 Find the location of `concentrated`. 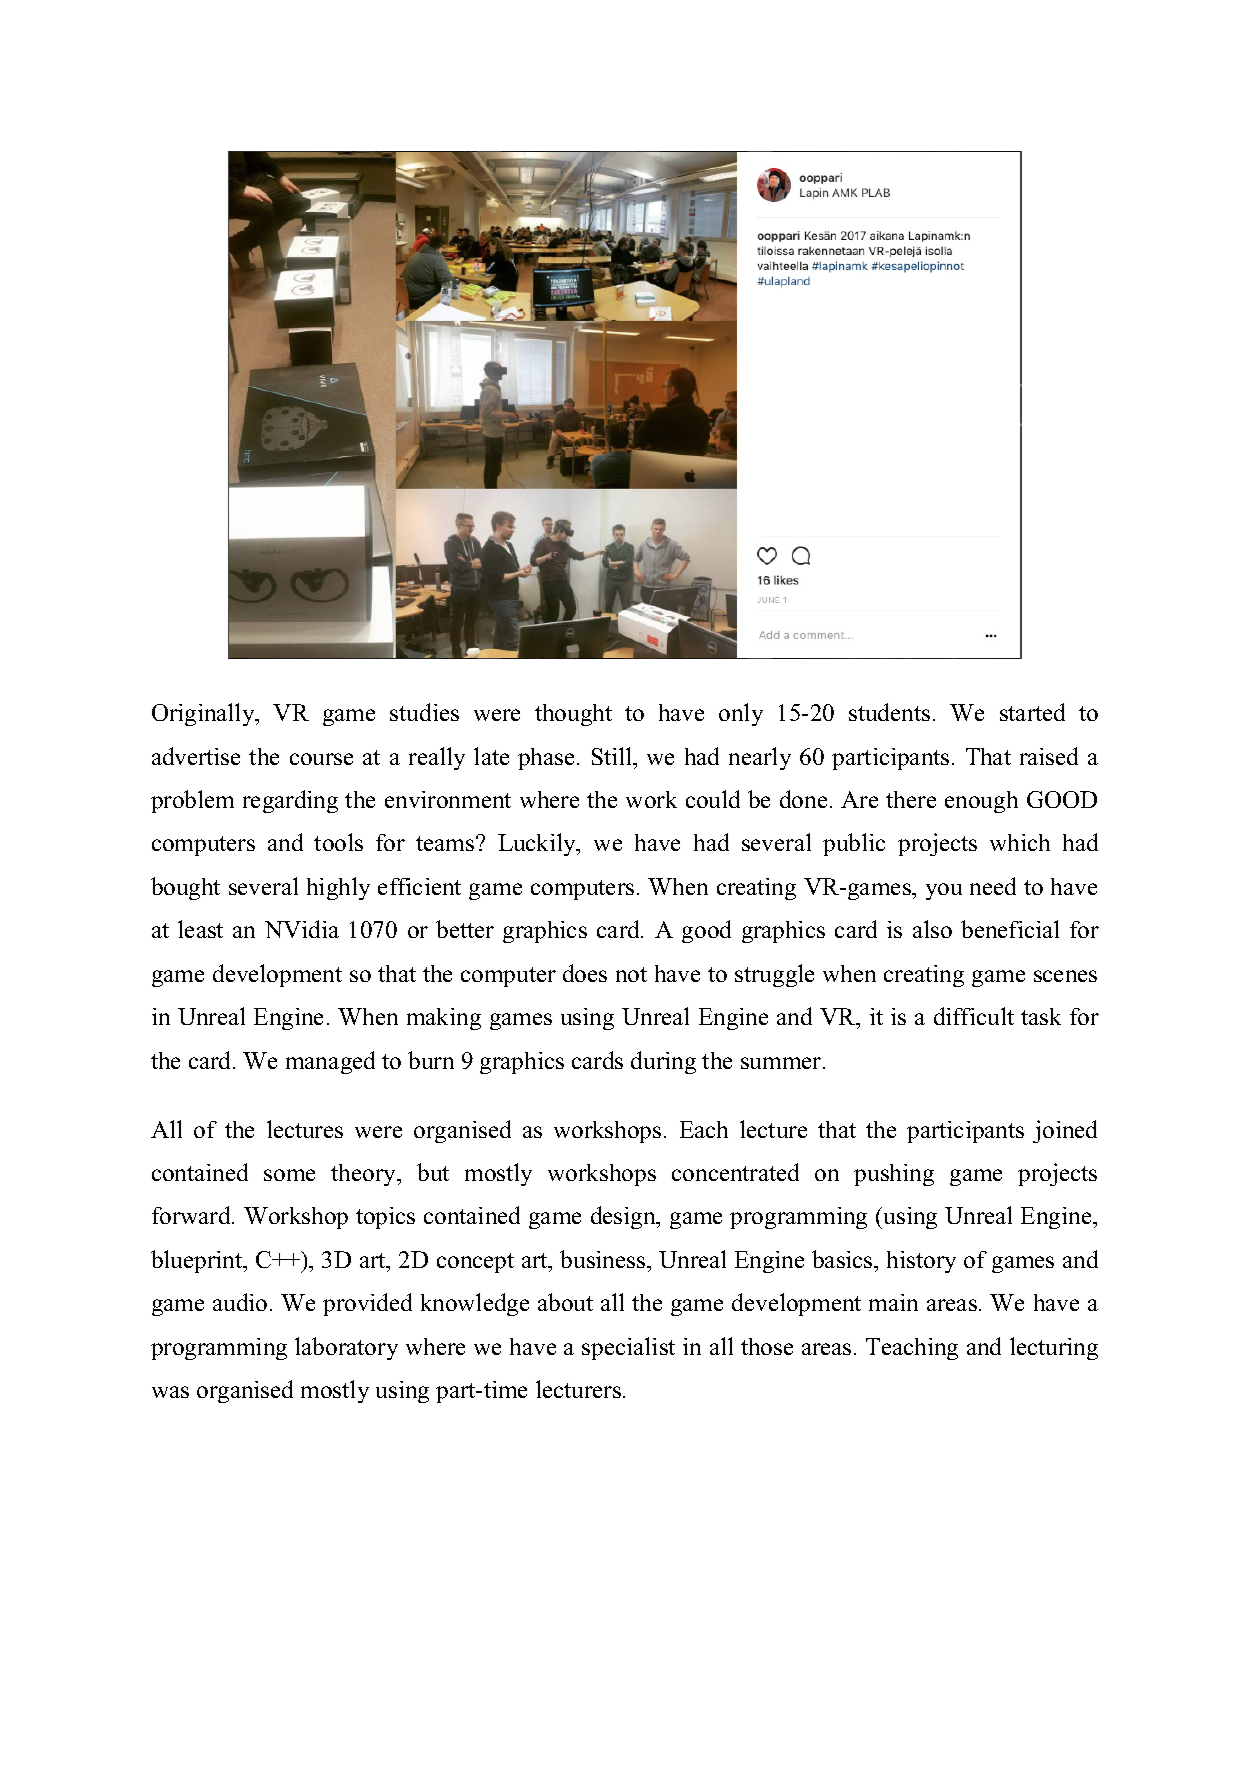

concentrated is located at coordinates (735, 1172).
